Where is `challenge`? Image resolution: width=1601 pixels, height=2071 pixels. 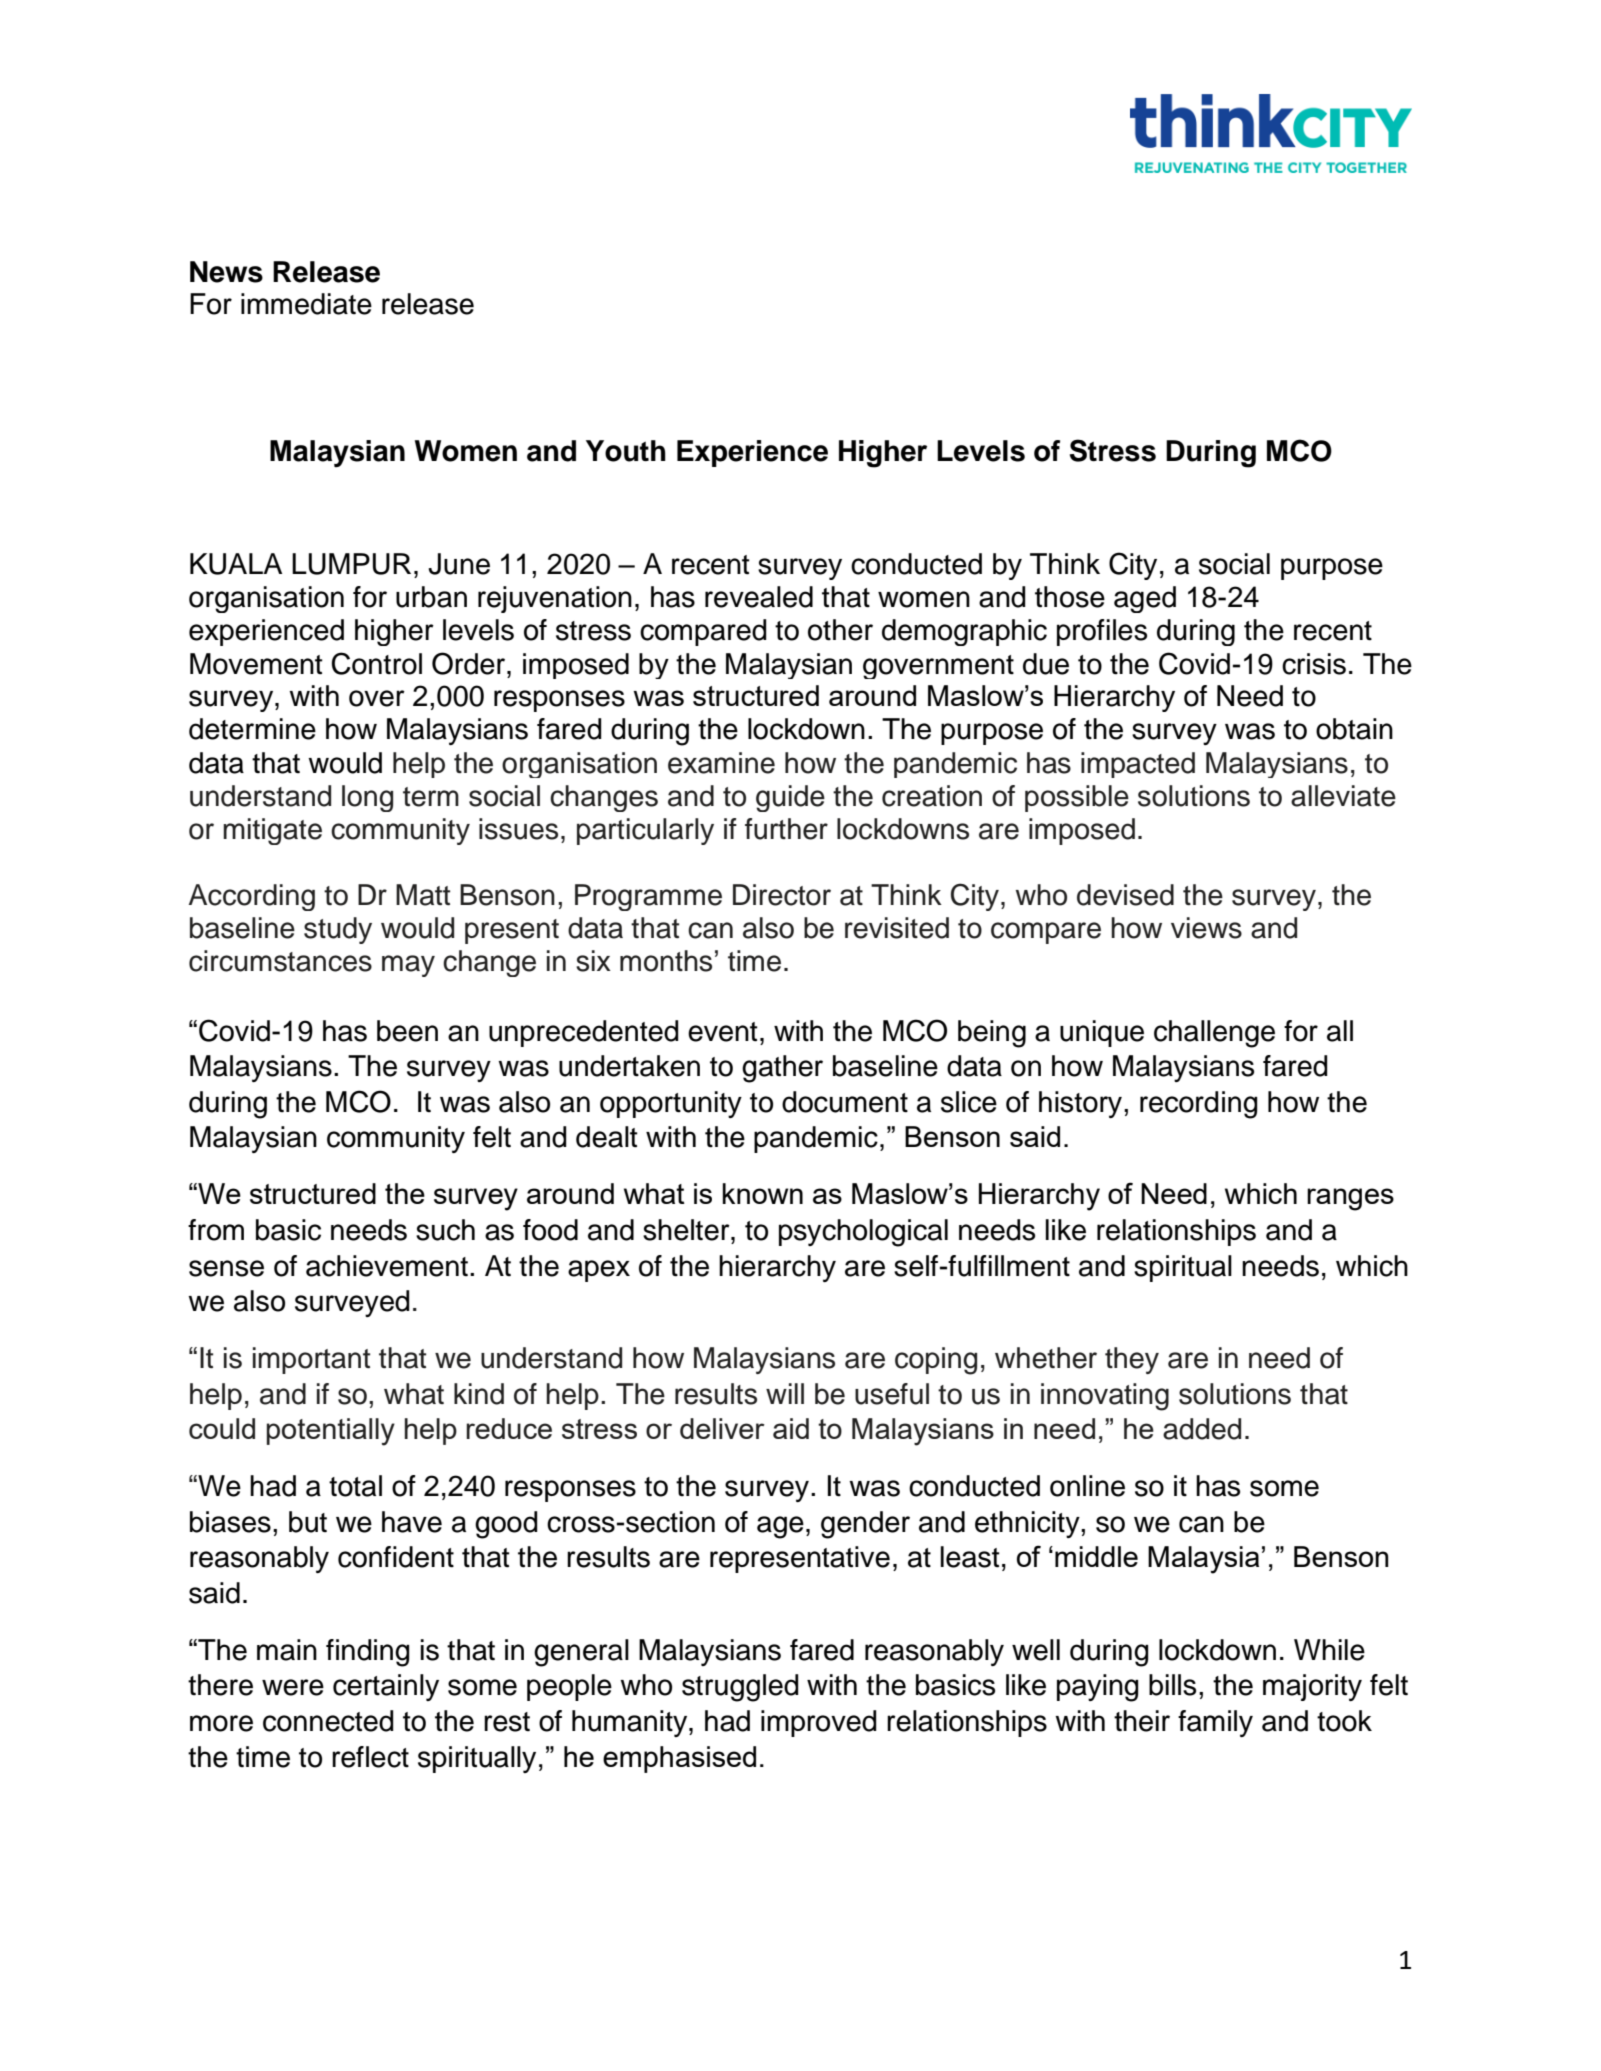
challenge is located at coordinates (1214, 1034).
